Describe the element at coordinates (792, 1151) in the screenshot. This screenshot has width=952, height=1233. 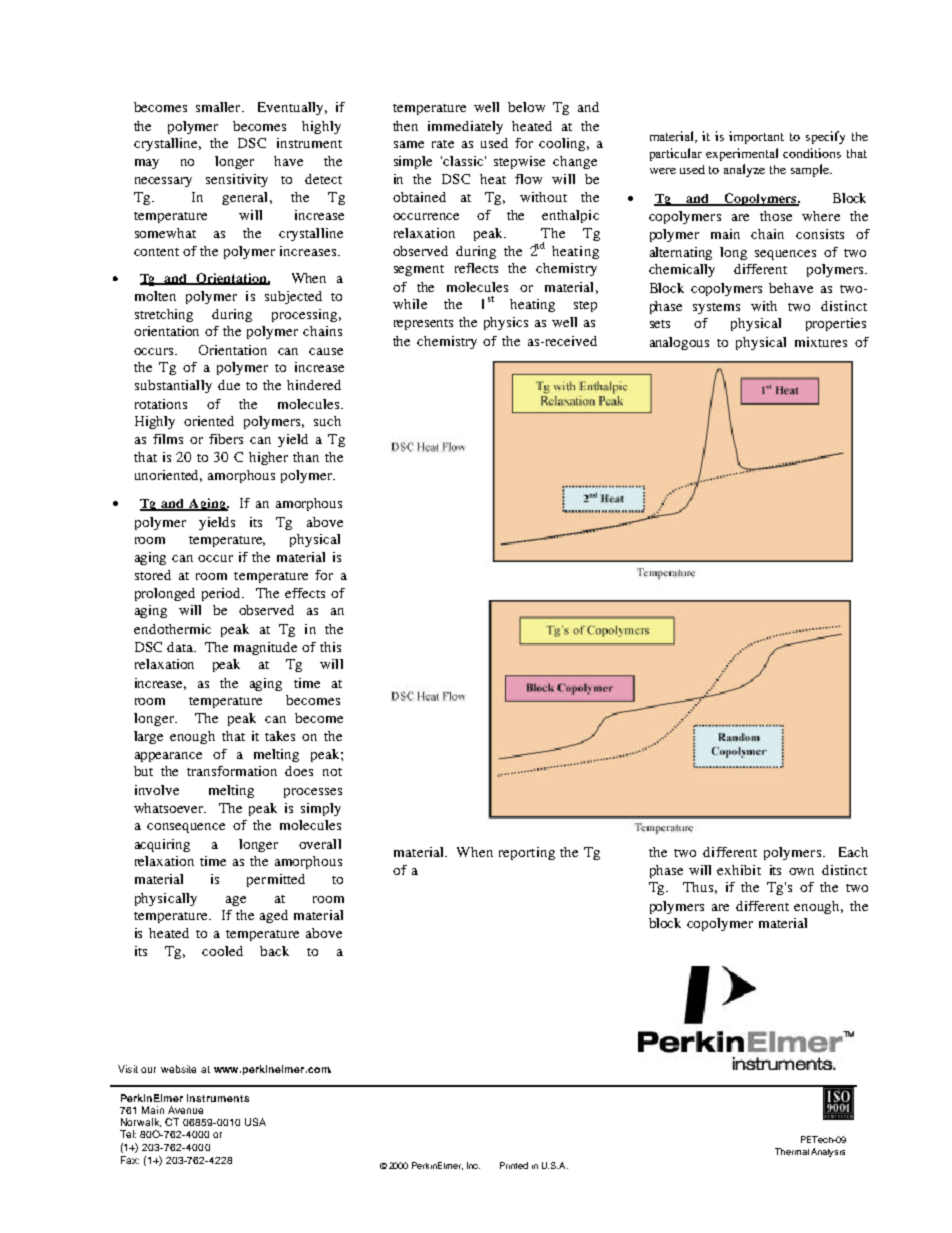
I see `Thermal` at that location.
